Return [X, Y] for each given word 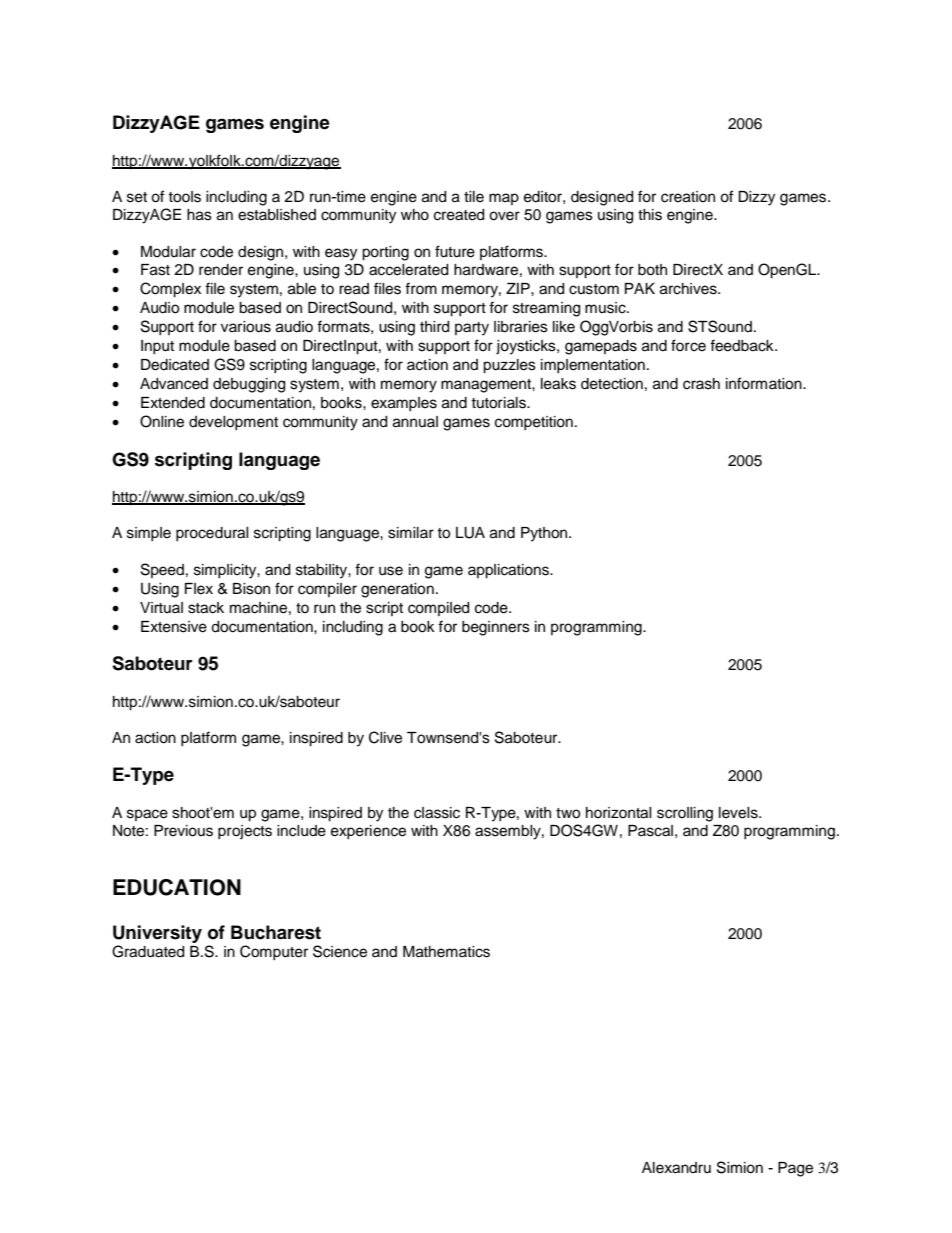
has [199, 215]
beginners [496, 628]
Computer [274, 952]
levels [739, 813]
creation [688, 197]
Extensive [174, 627]
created [459, 215]
